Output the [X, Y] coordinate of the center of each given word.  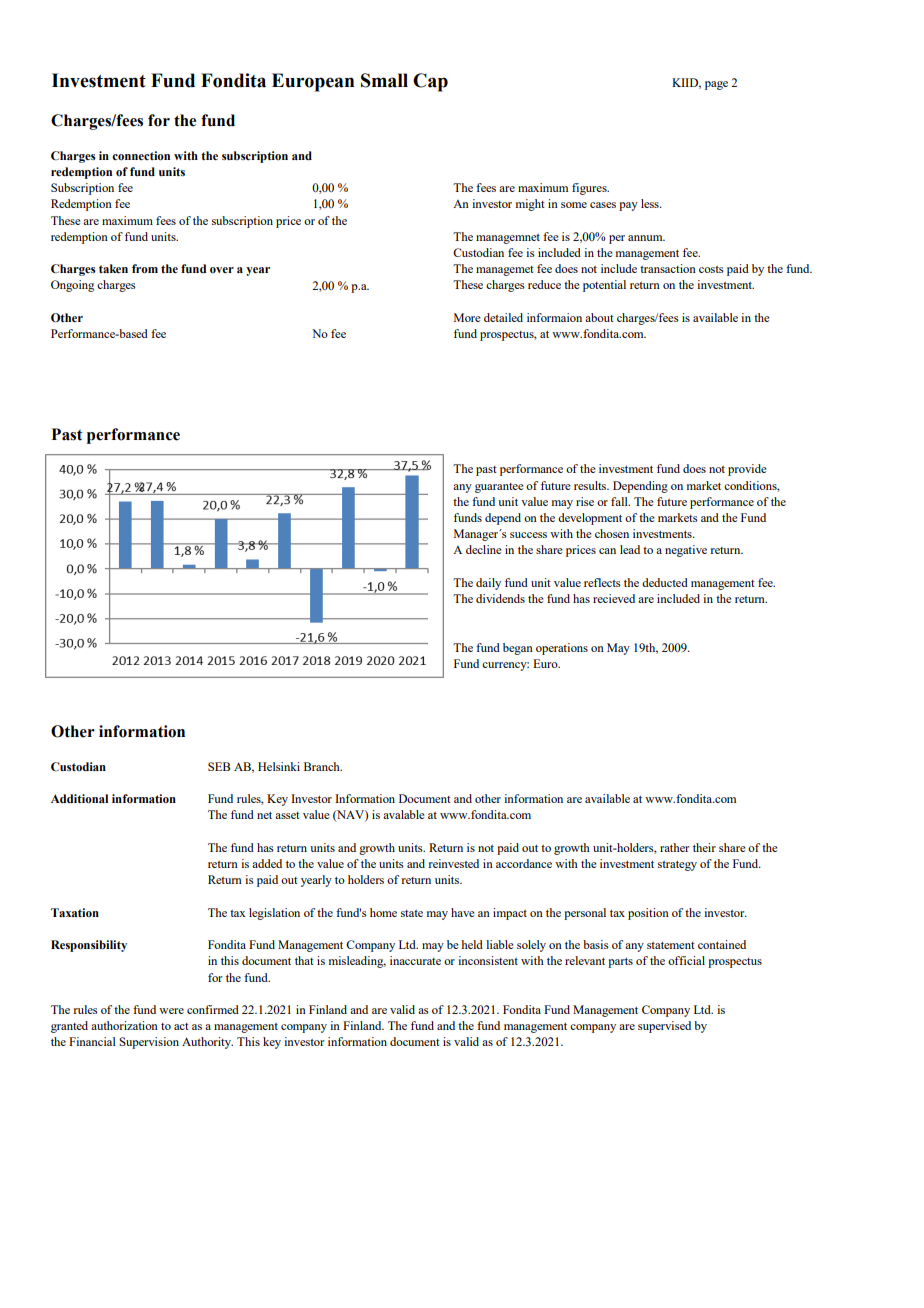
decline [484, 549]
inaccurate [415, 960]
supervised [664, 1027]
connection [141, 156]
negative [686, 551]
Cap [430, 82]
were [171, 1011]
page [716, 85]
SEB [219, 766]
